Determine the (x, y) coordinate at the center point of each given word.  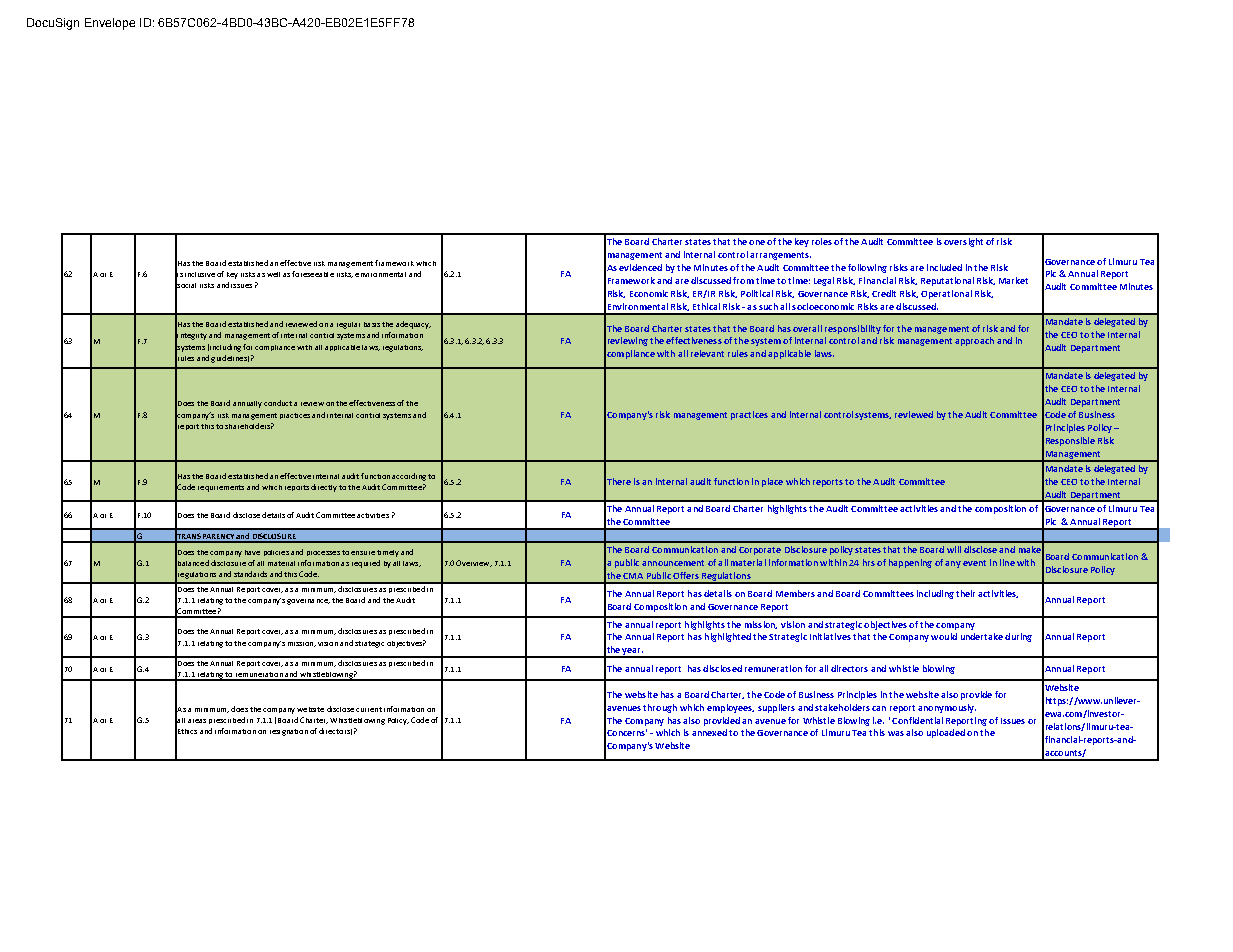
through (660, 708)
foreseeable (313, 274)
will (954, 549)
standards (250, 574)
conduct (278, 403)
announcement (673, 563)
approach (974, 341)
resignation (289, 732)
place (772, 482)
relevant (707, 353)
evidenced (640, 267)
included (944, 267)
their (965, 593)
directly (324, 488)
